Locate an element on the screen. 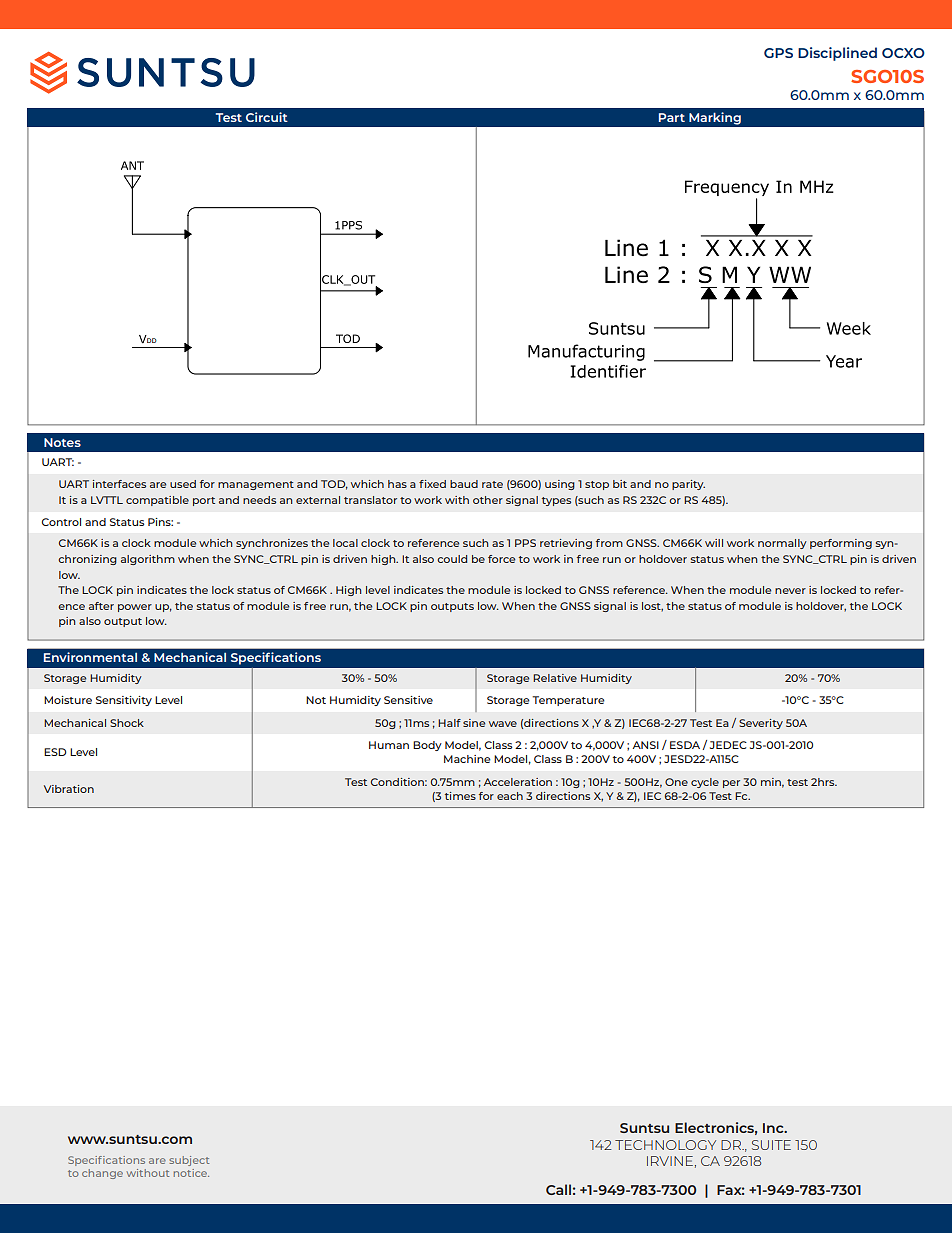  could is located at coordinates (452, 559).
